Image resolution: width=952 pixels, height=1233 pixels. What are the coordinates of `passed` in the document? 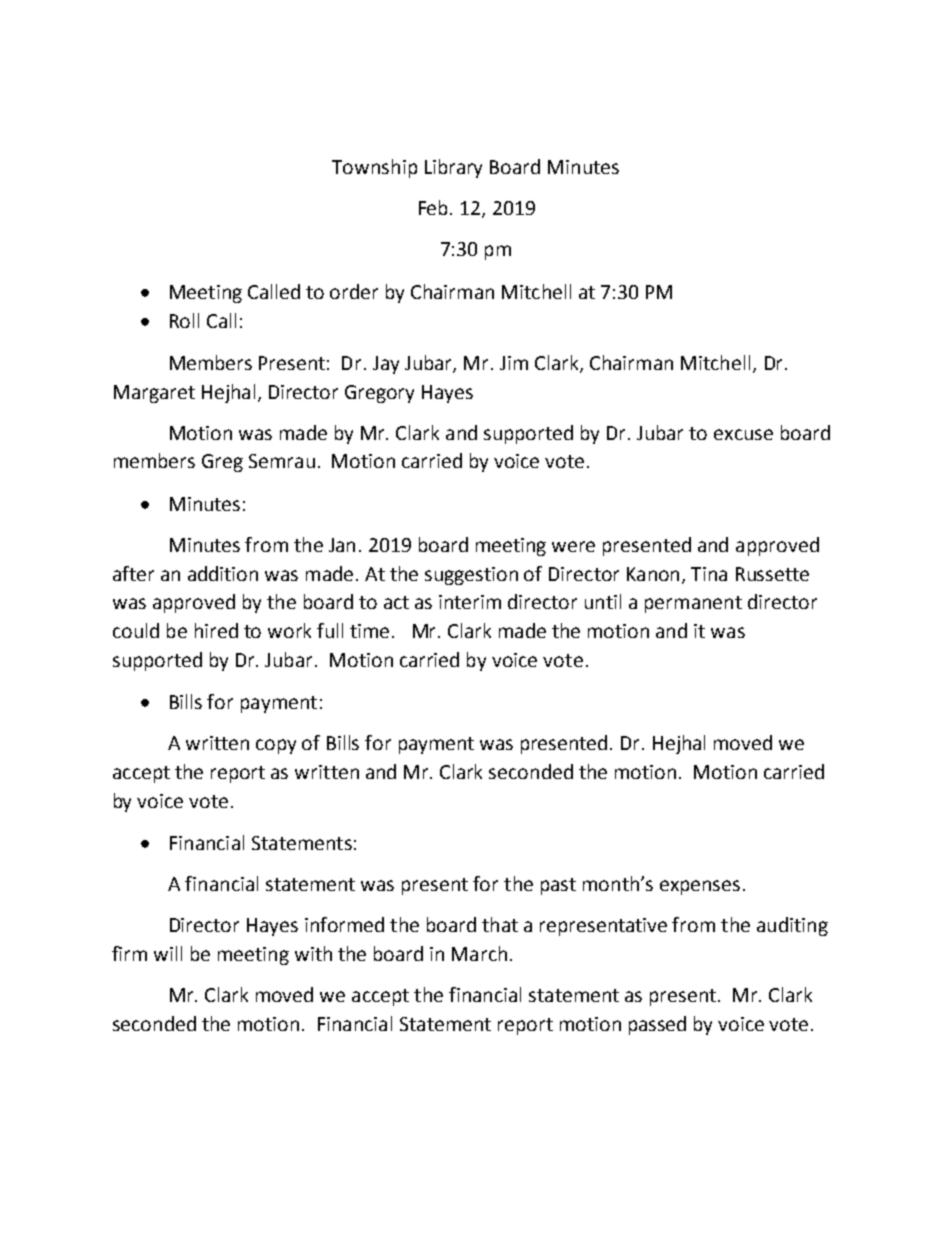 It's located at (657, 1025).
